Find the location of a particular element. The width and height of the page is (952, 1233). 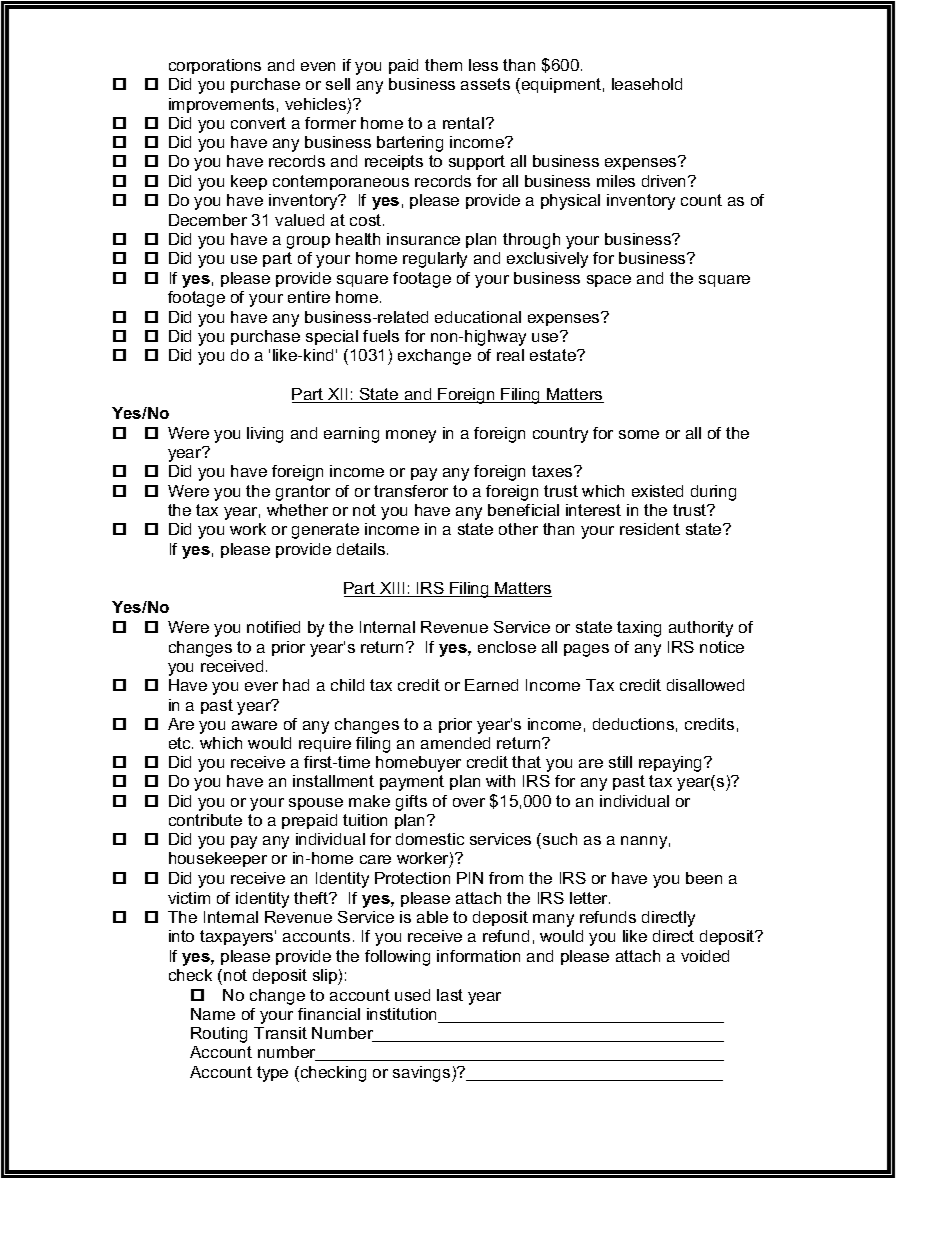

repaying is located at coordinates (672, 764).
